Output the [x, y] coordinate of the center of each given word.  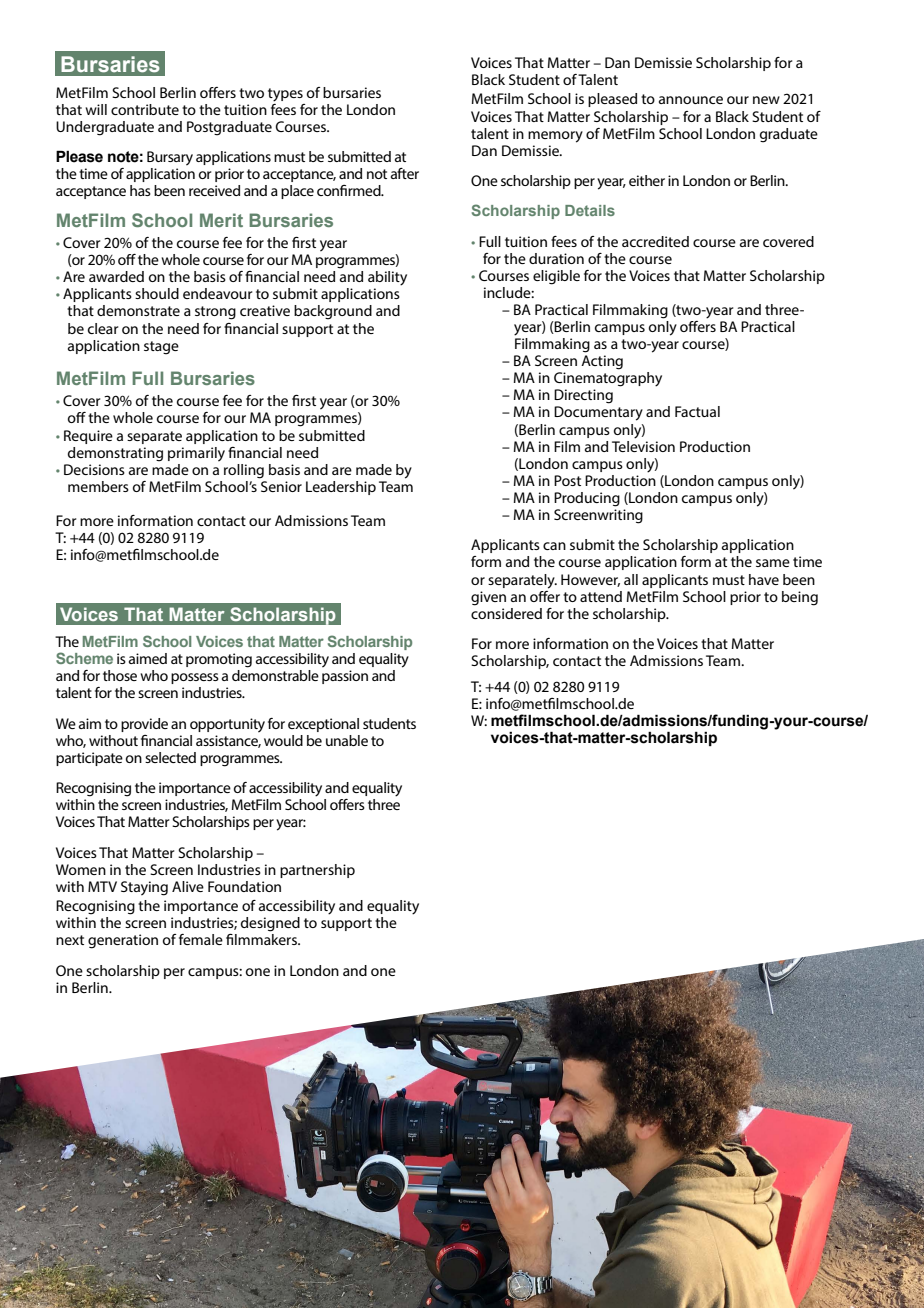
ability [387, 278]
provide [144, 725]
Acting [602, 362]
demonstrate [138, 310]
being [800, 598]
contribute [145, 109]
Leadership [341, 488]
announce [691, 100]
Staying [144, 888]
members [98, 486]
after [405, 173]
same [773, 563]
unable [347, 740]
